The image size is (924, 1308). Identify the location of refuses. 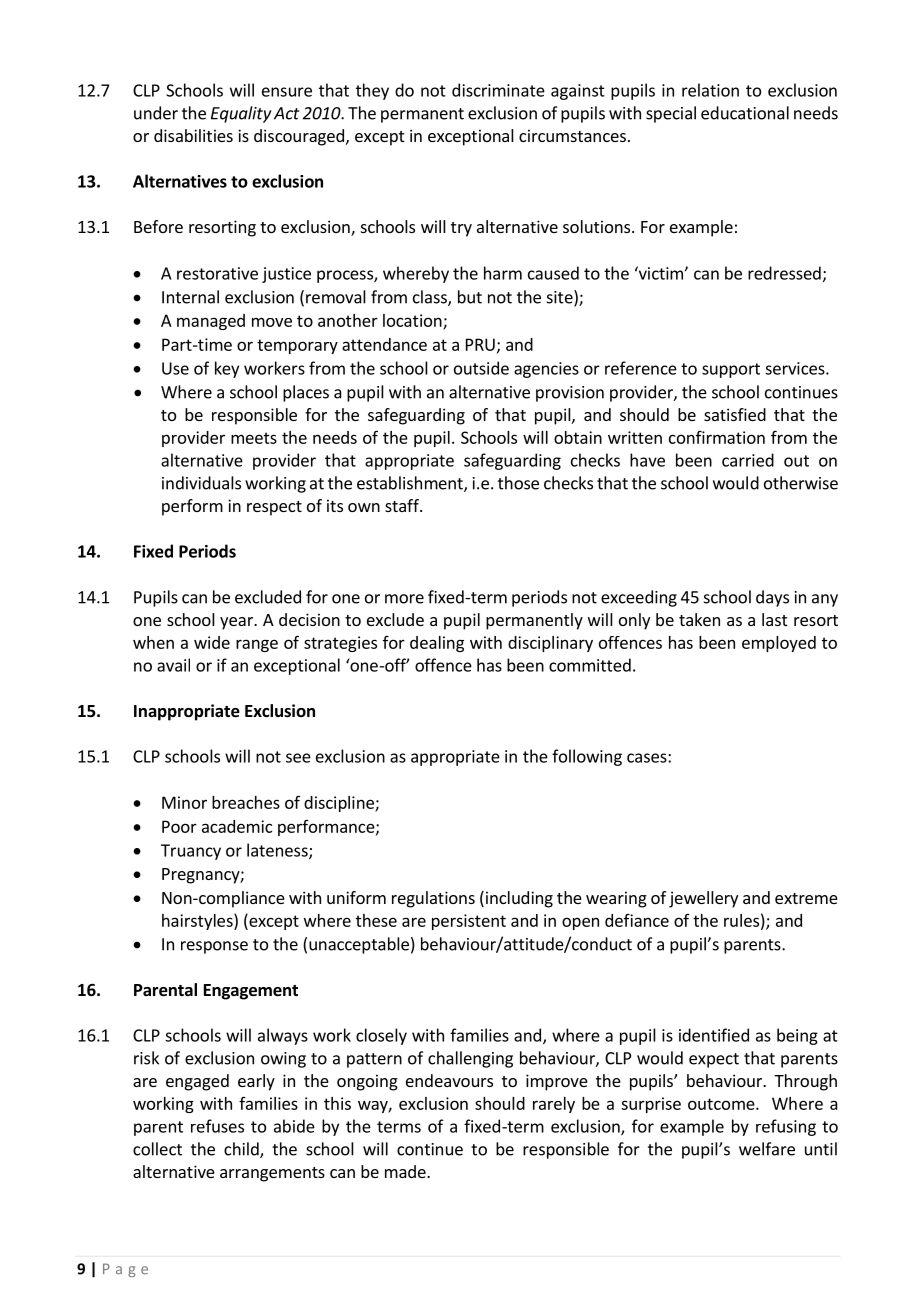
(217, 1126).
